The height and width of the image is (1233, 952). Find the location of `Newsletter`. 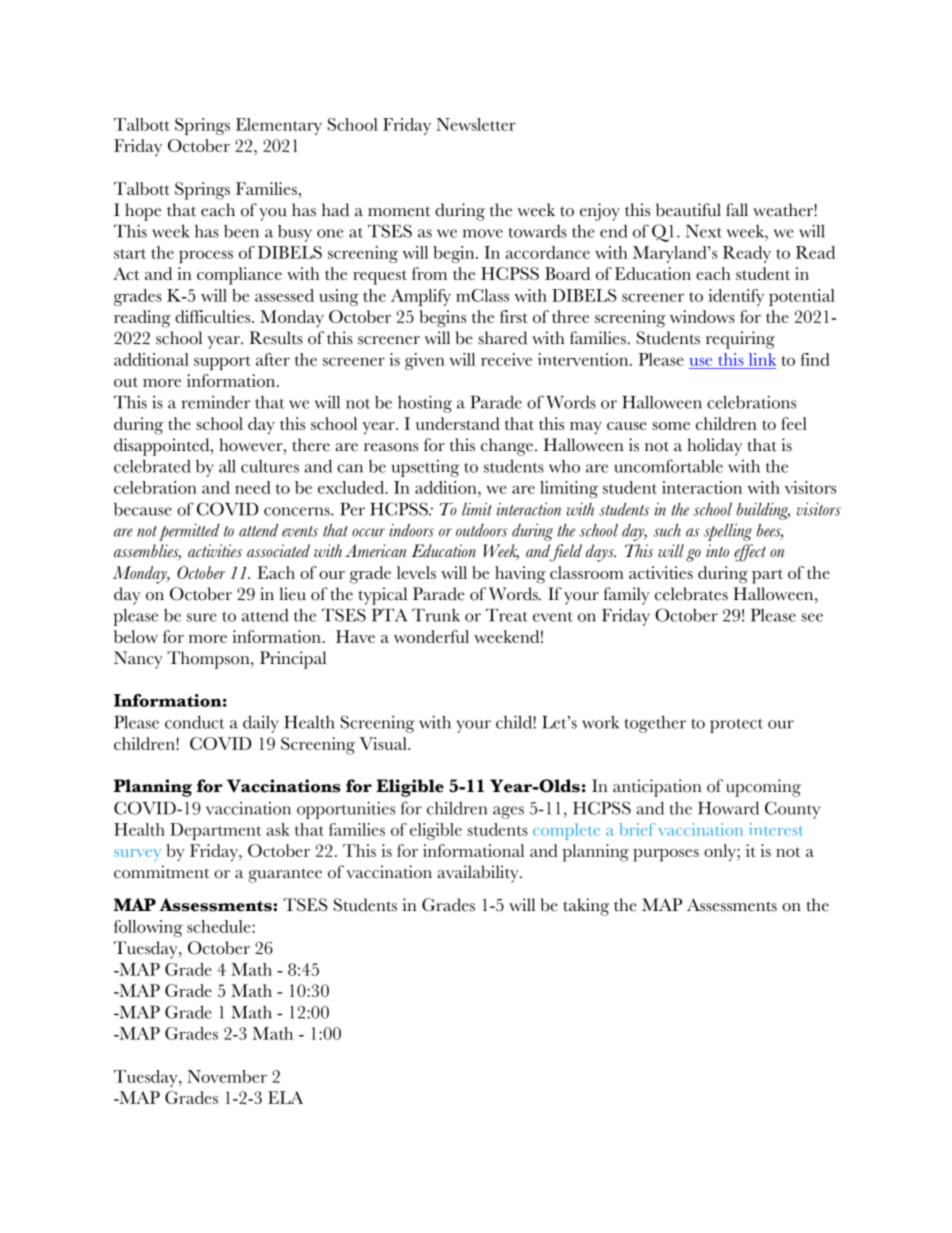

Newsletter is located at coordinates (476, 124).
